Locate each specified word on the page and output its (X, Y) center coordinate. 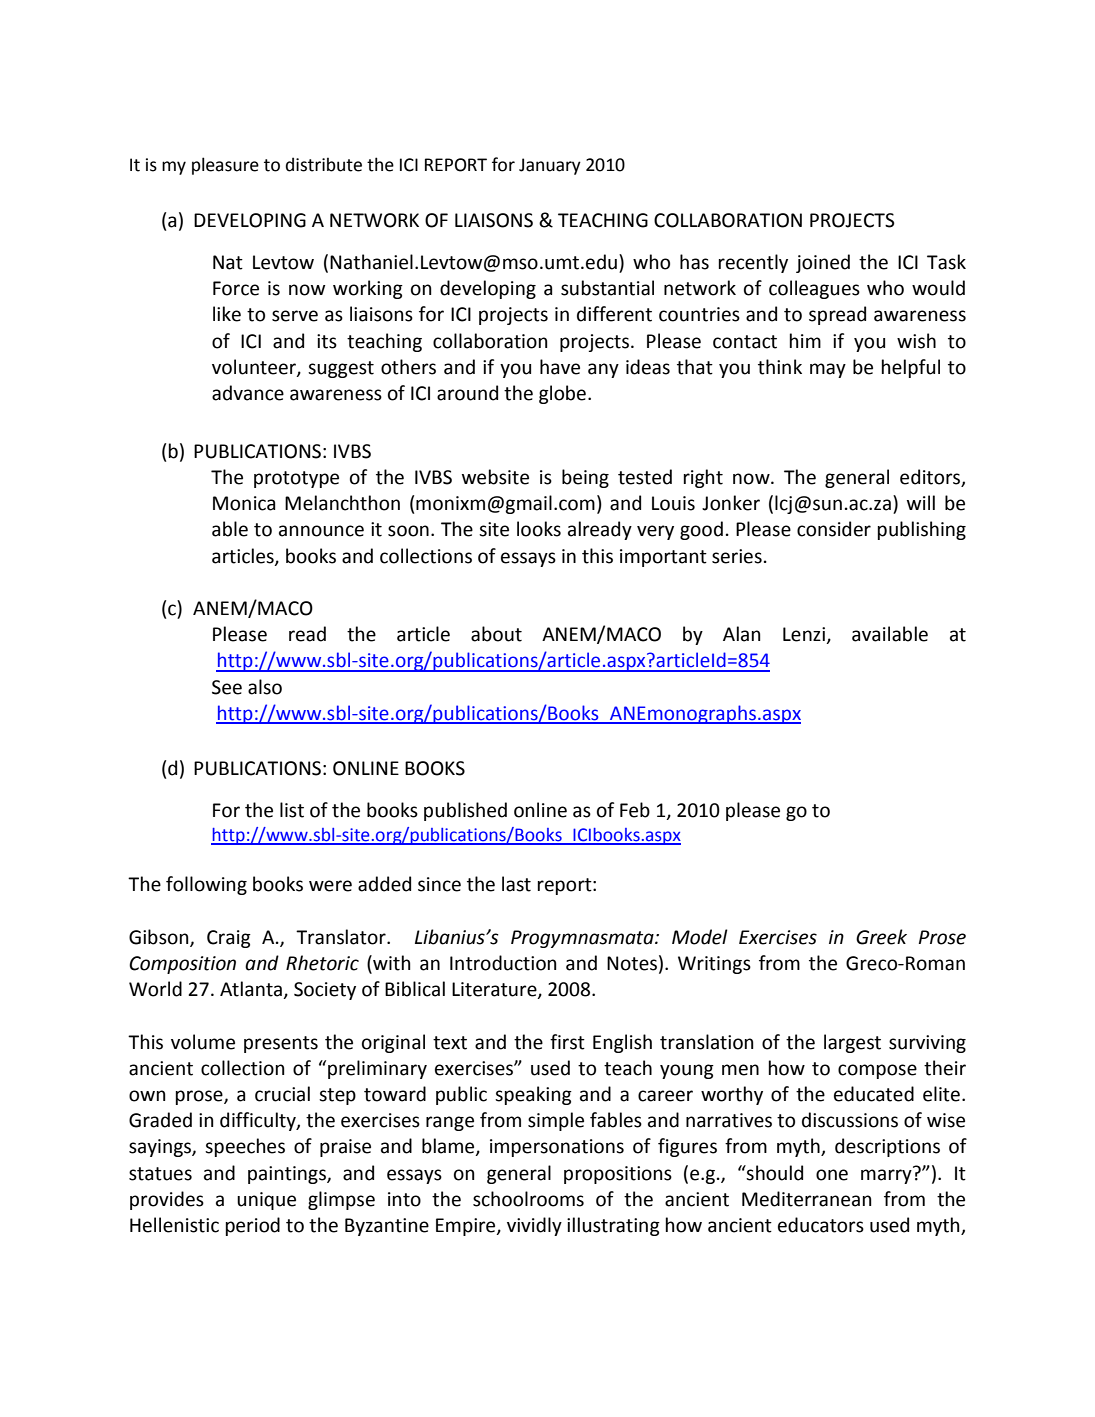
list (292, 810)
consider (834, 529)
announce (321, 531)
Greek (881, 937)
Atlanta (252, 990)
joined (823, 263)
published (465, 811)
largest (852, 1043)
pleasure (225, 166)
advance (248, 393)
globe (562, 394)
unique (266, 1201)
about (496, 634)
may (828, 370)
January (550, 166)
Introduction (503, 963)
